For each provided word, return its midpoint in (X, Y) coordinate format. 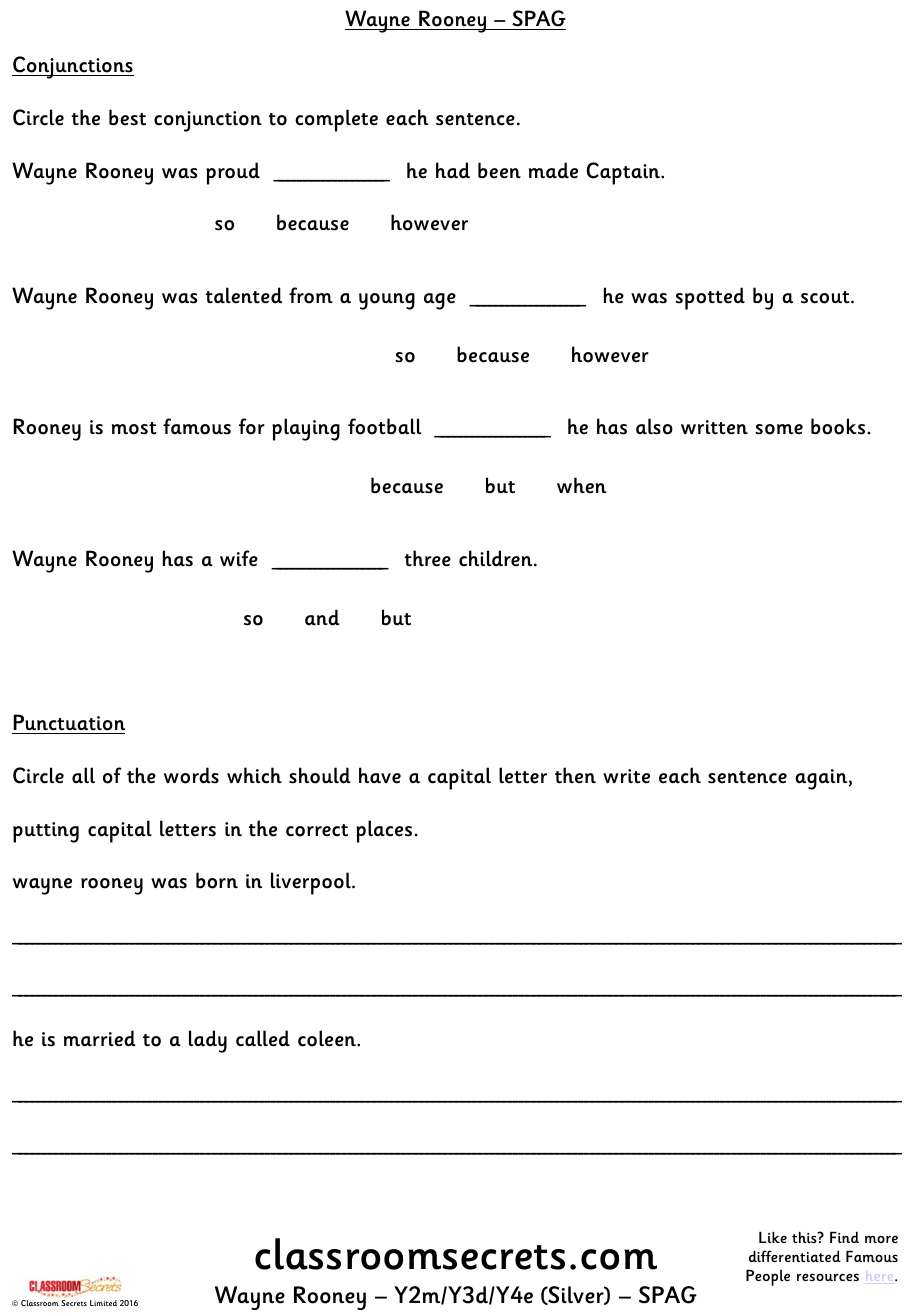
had (453, 170)
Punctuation (69, 722)
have (380, 775)
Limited (103, 1303)
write (626, 776)
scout (826, 297)
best (127, 117)
